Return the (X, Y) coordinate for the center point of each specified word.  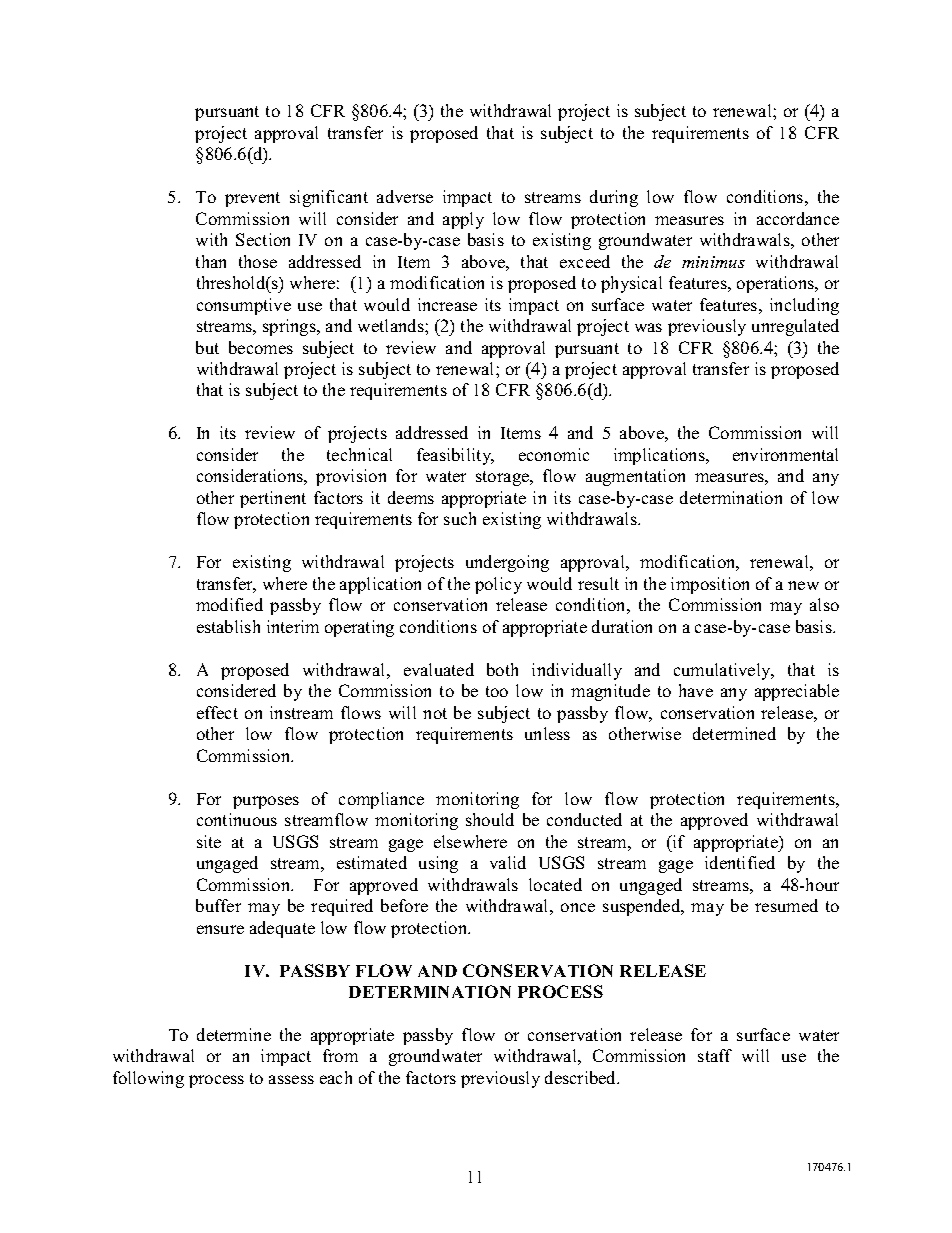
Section (263, 239)
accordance (798, 218)
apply (463, 220)
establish (228, 626)
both (502, 669)
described (582, 1077)
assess (291, 1079)
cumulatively (723, 671)
